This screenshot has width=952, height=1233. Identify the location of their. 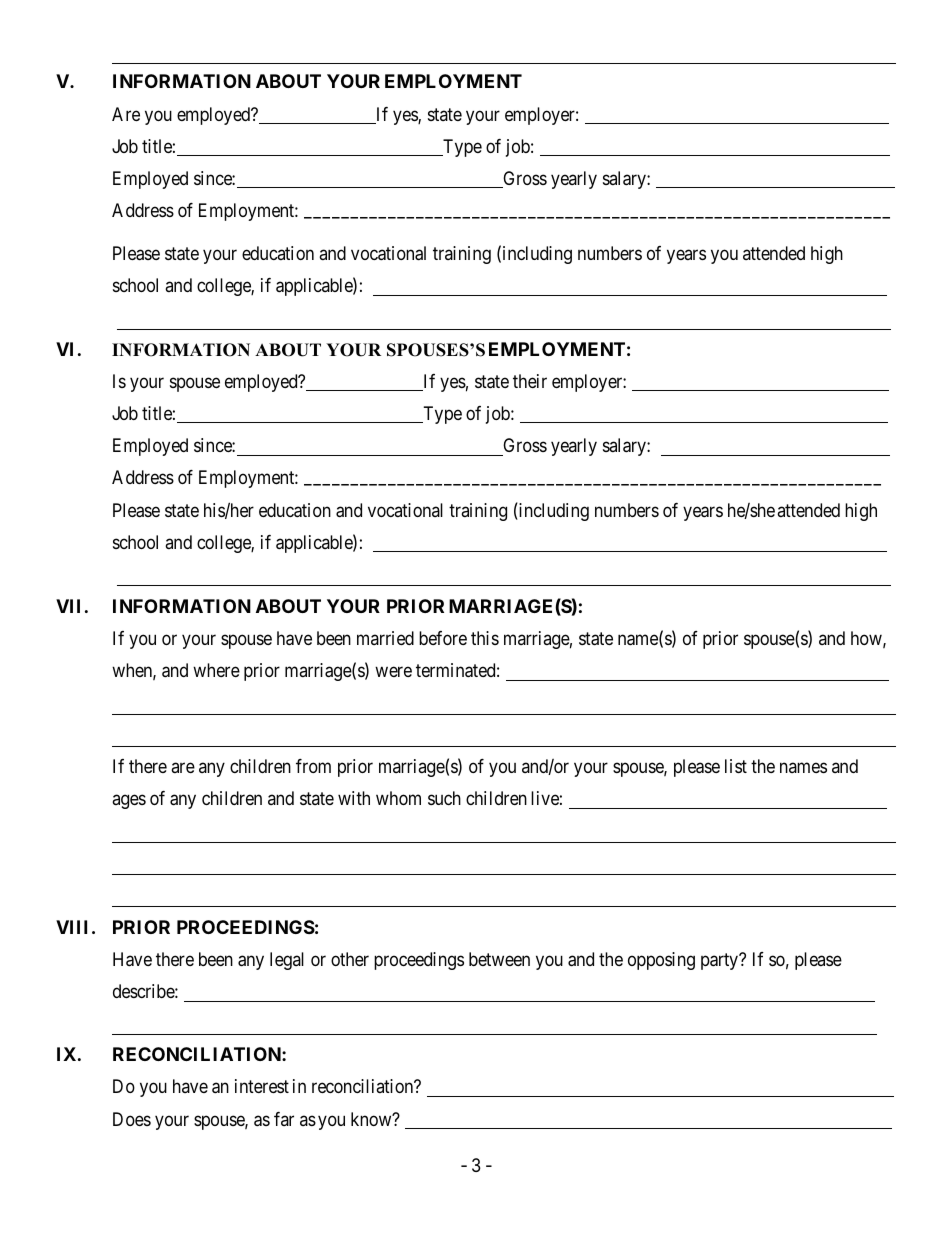
(530, 381).
